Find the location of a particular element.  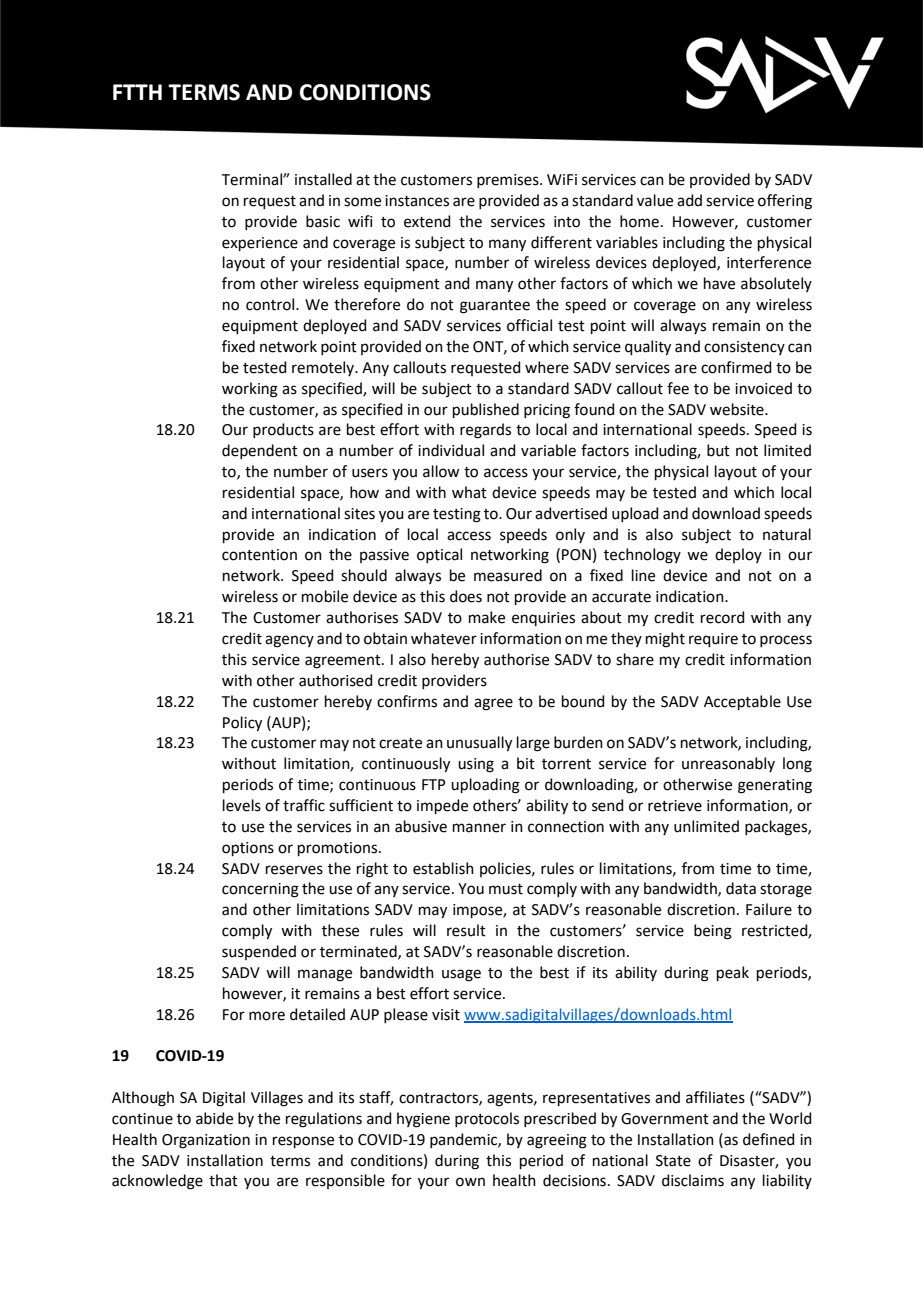

require is located at coordinates (713, 640).
